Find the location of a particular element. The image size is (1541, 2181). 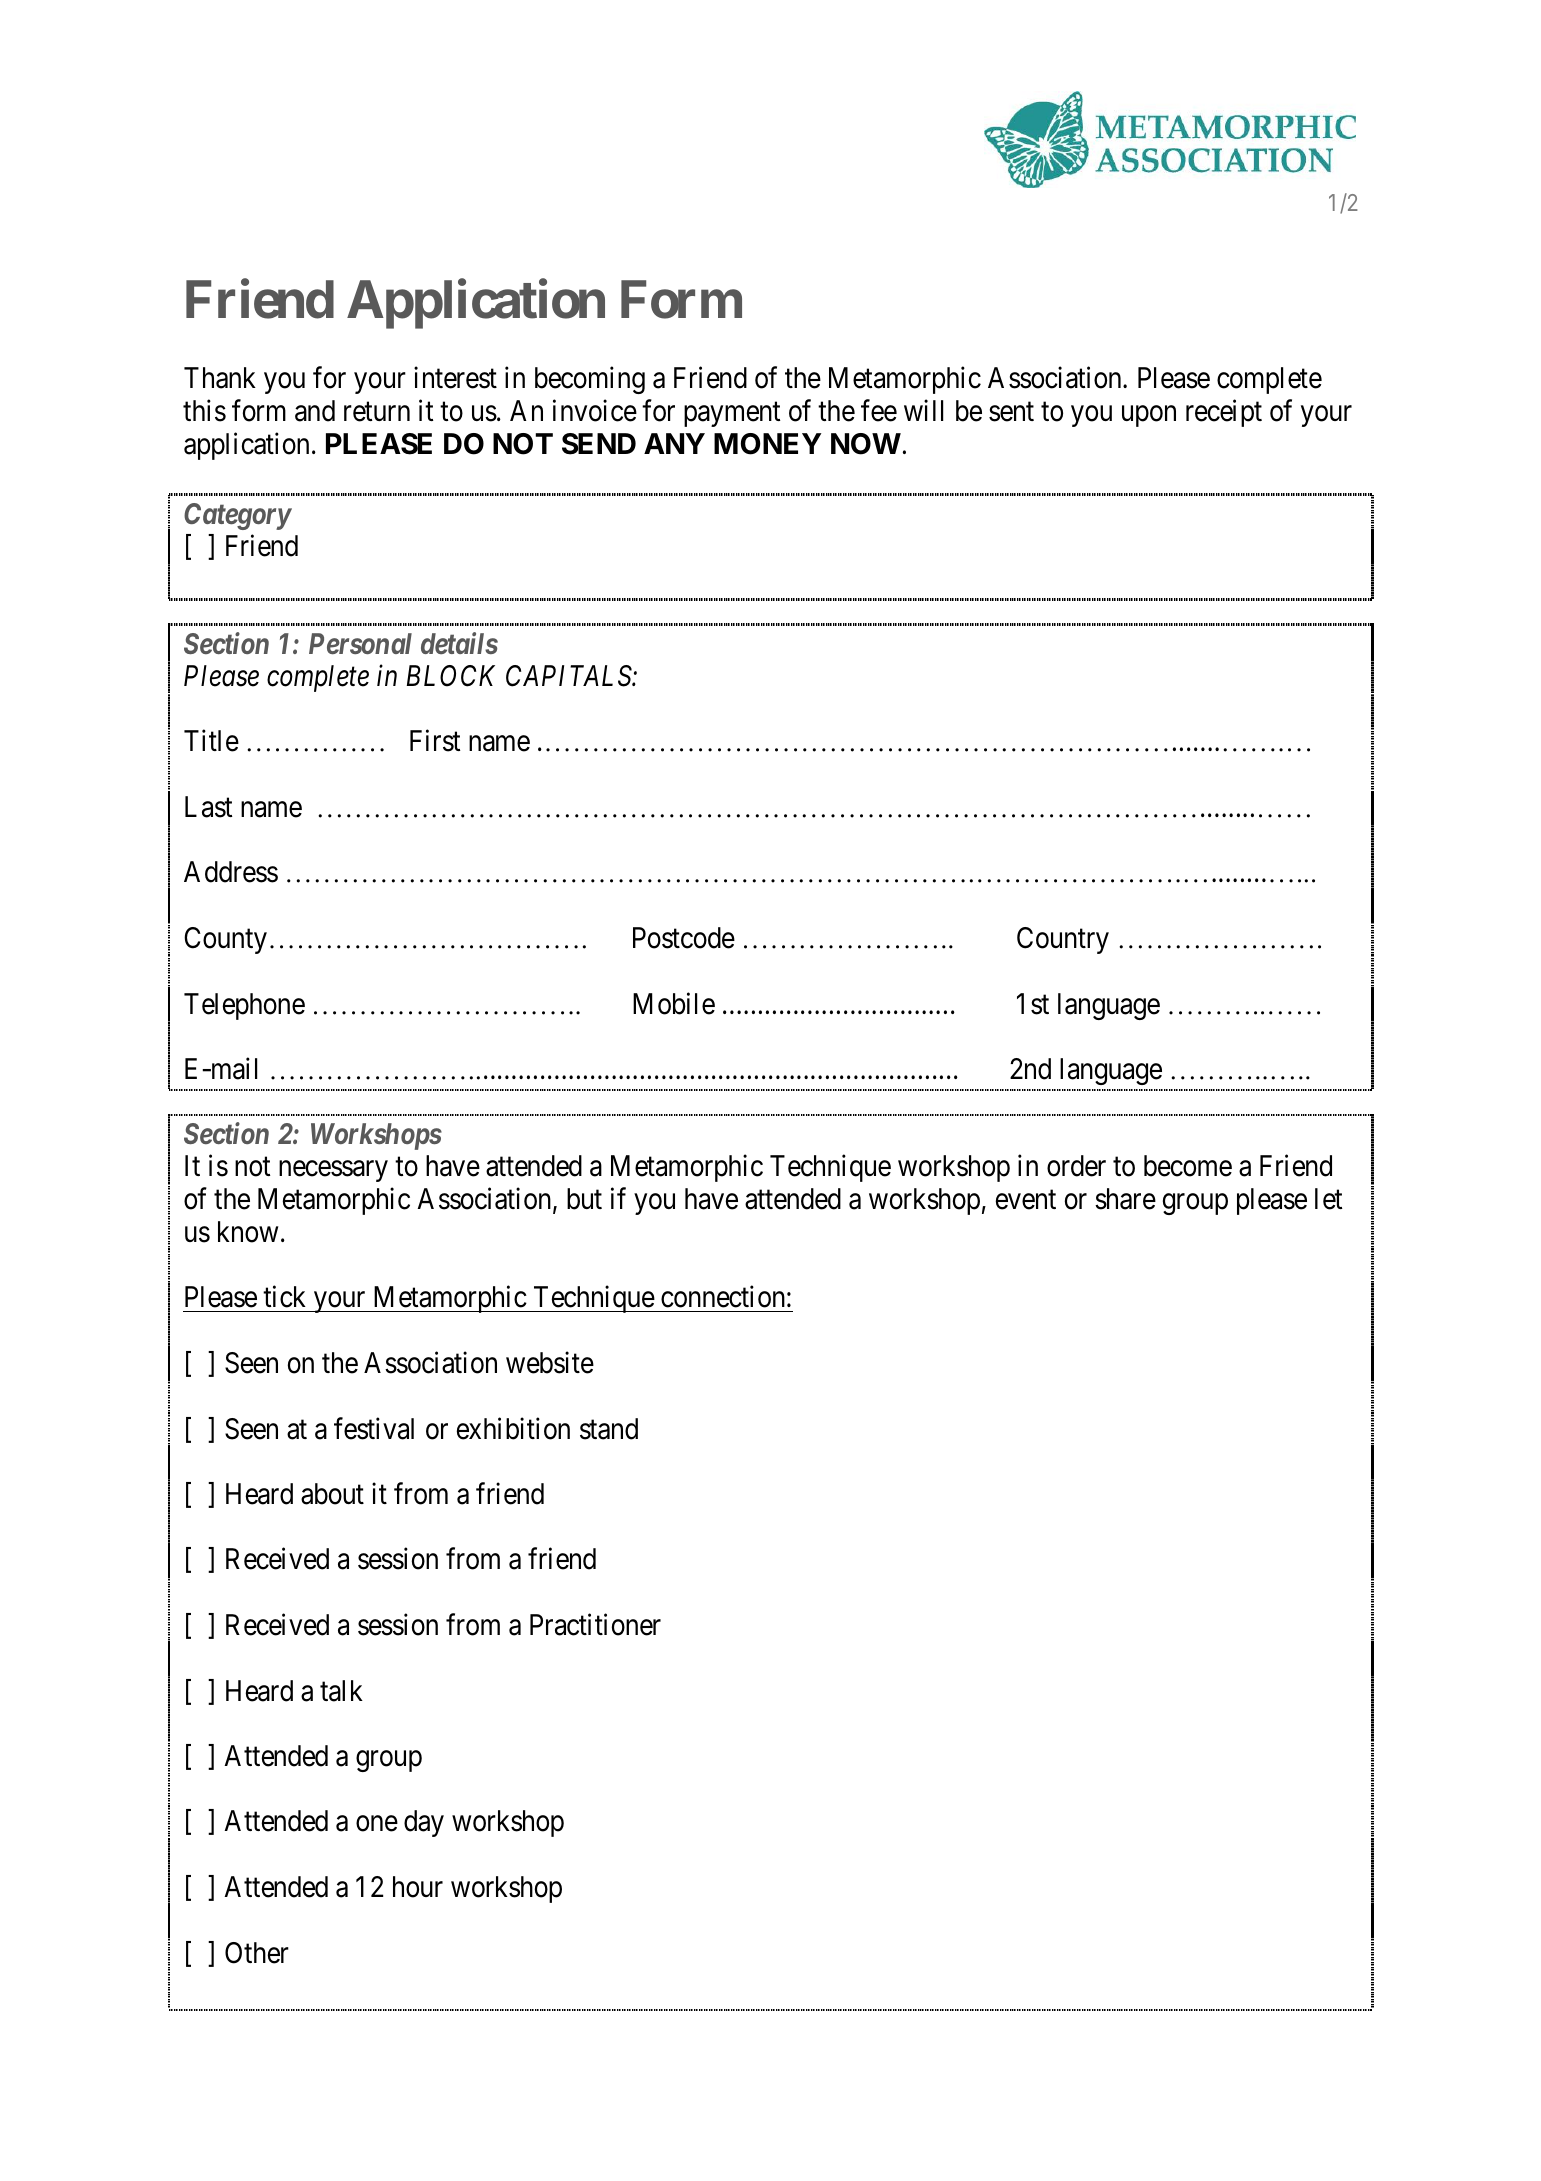

Postcode is located at coordinates (684, 938).
